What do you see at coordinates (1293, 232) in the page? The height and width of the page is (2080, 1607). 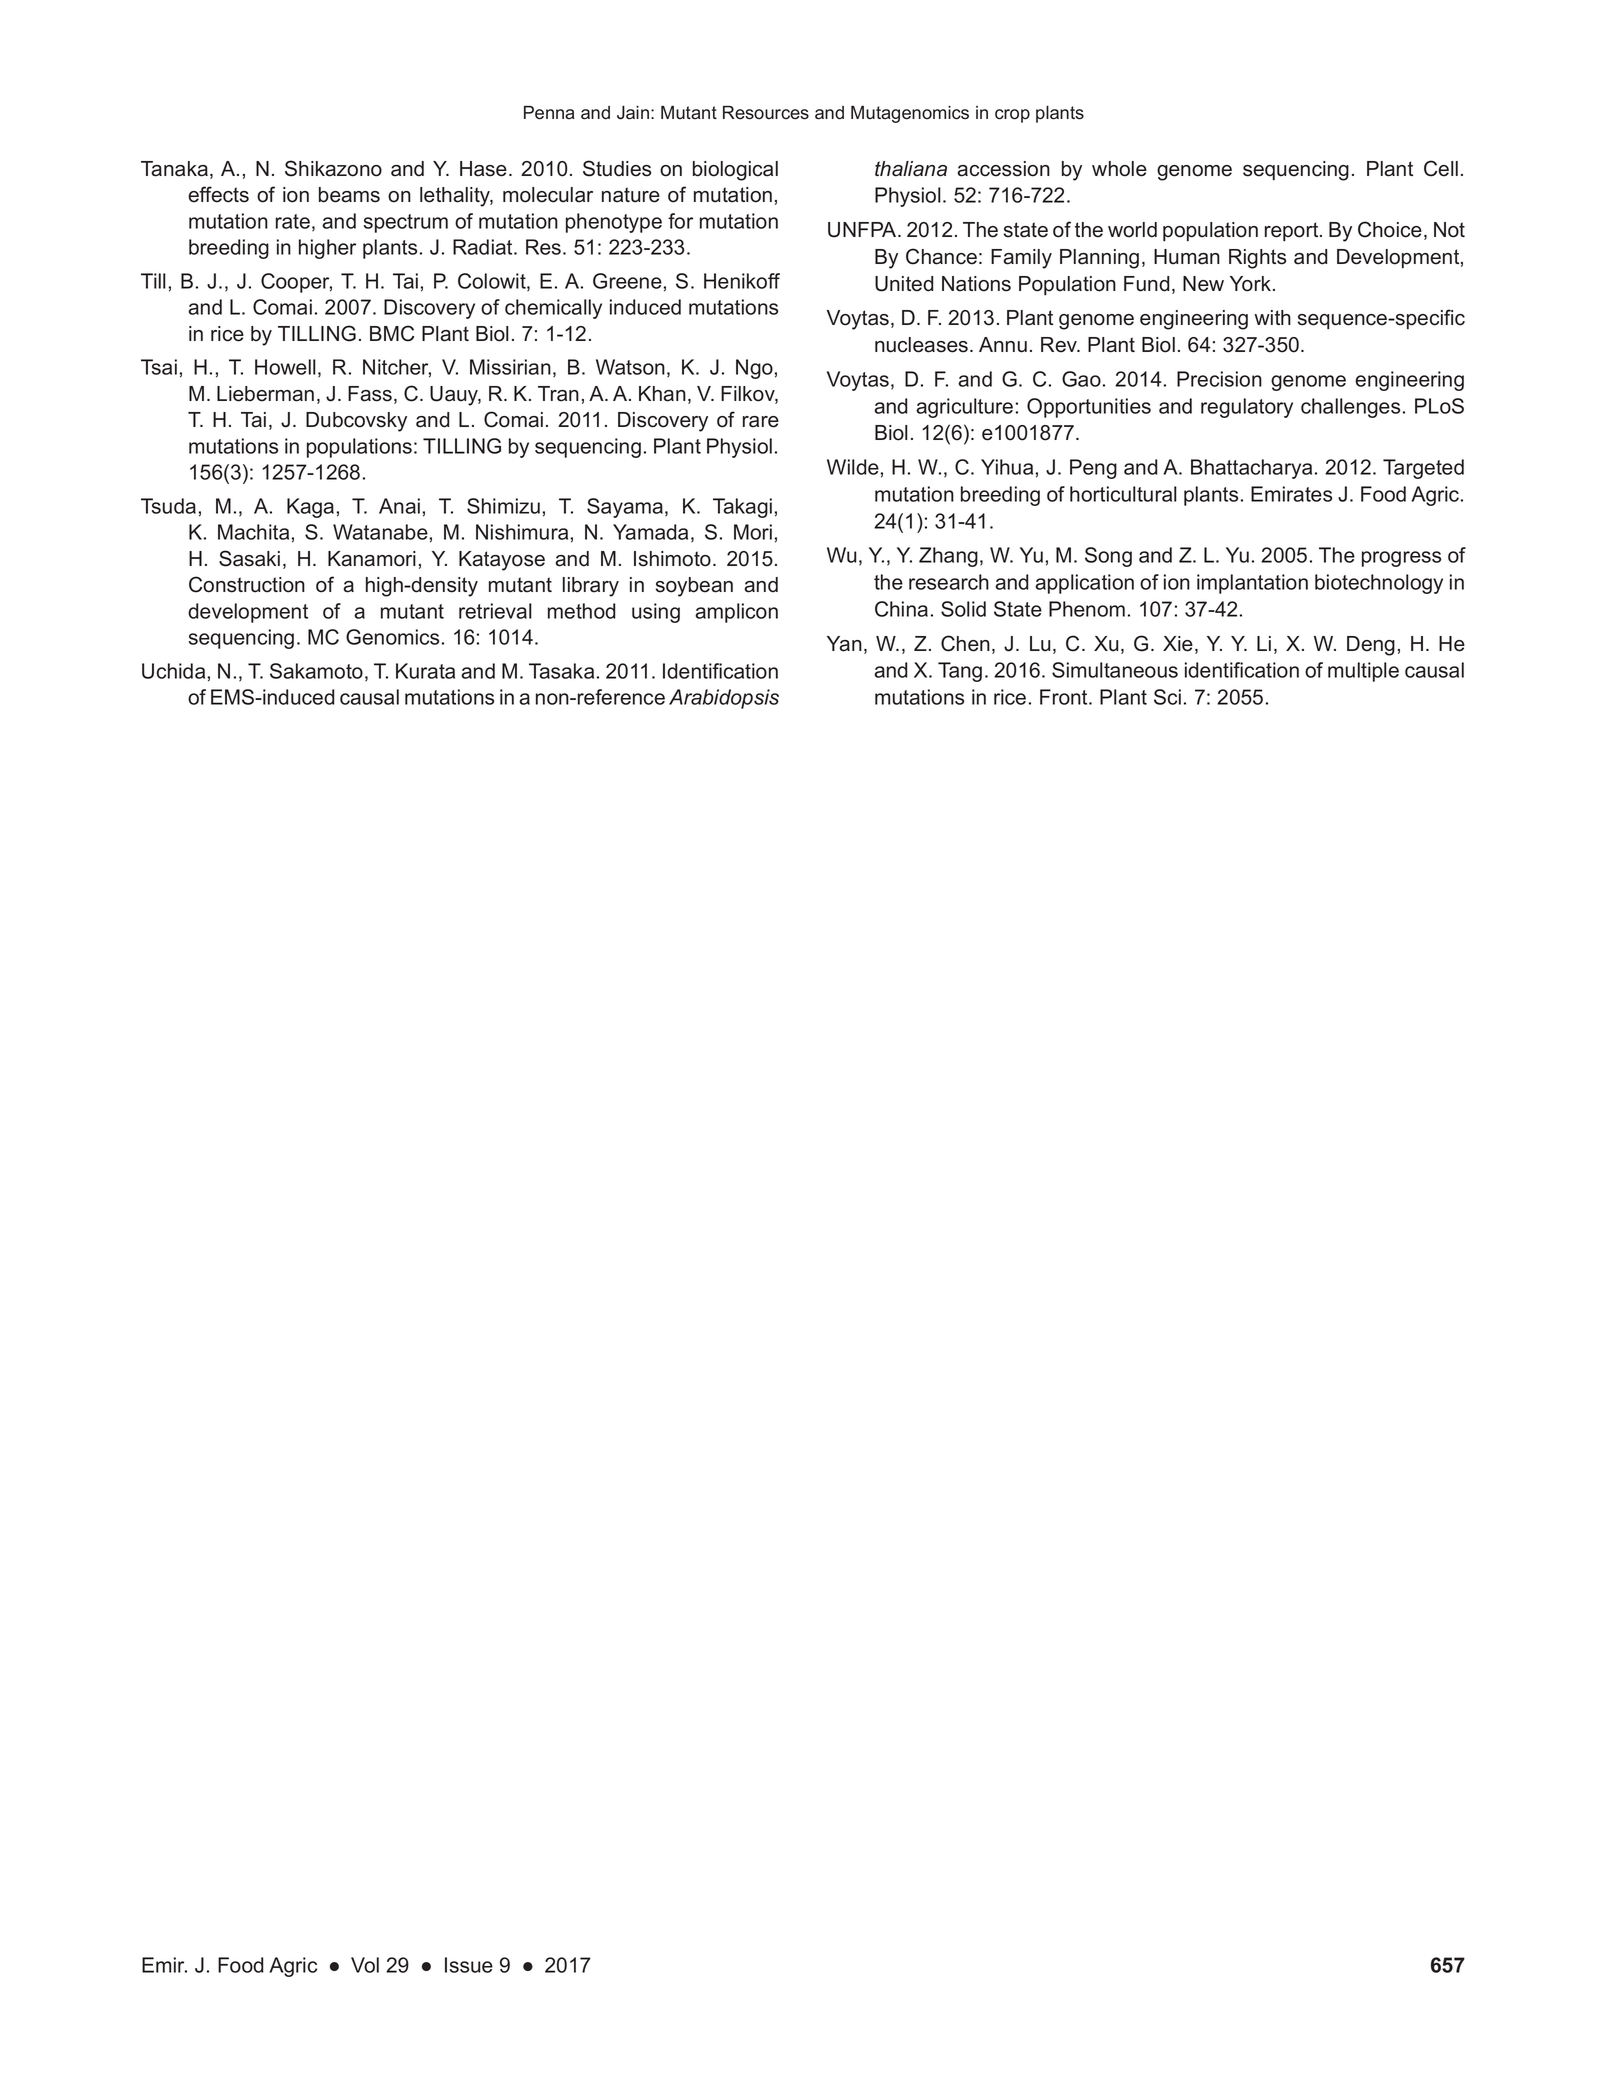 I see `report` at bounding box center [1293, 232].
